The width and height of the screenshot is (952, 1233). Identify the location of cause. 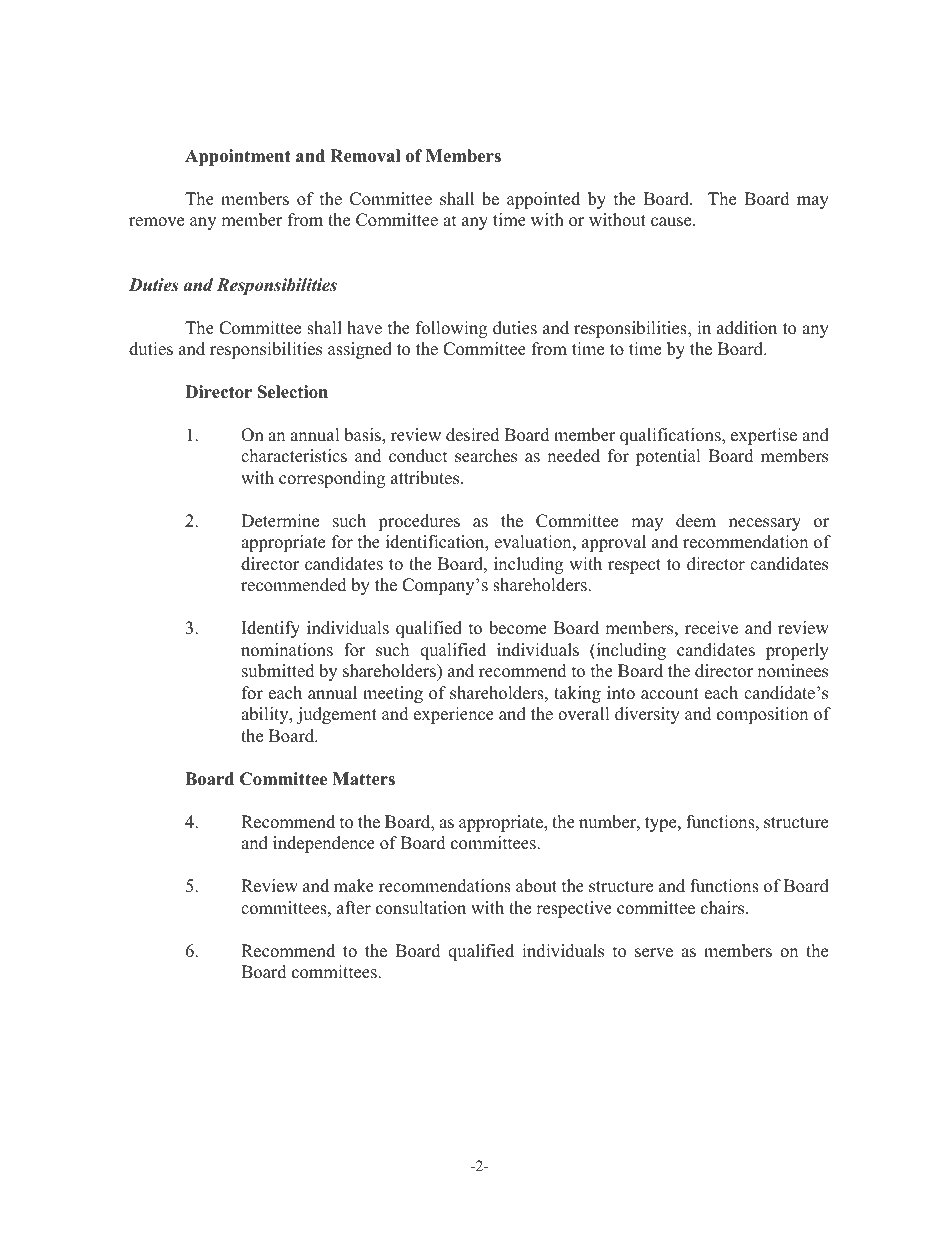
(672, 222).
